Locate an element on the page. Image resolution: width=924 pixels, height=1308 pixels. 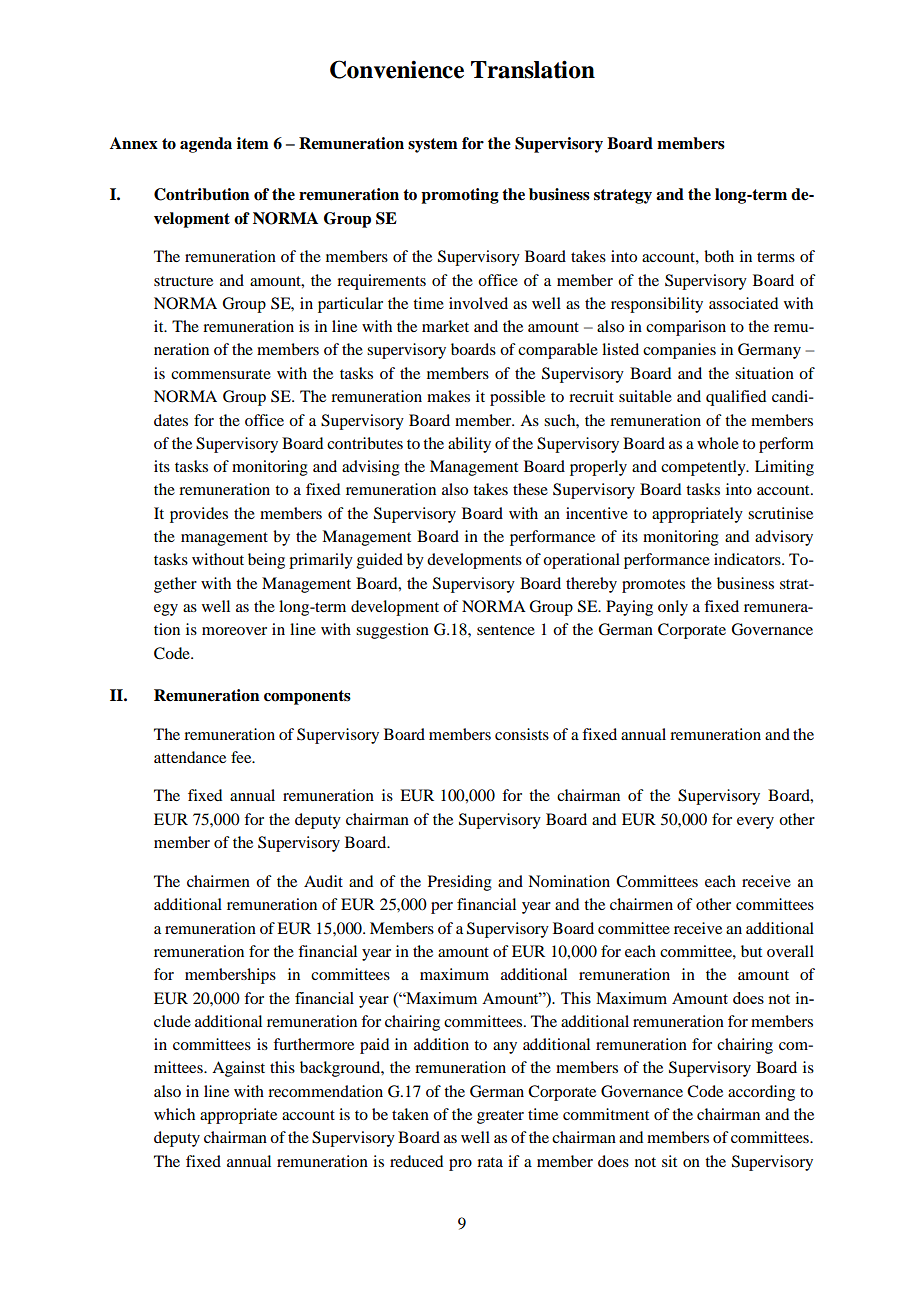
agenda is located at coordinates (206, 145).
